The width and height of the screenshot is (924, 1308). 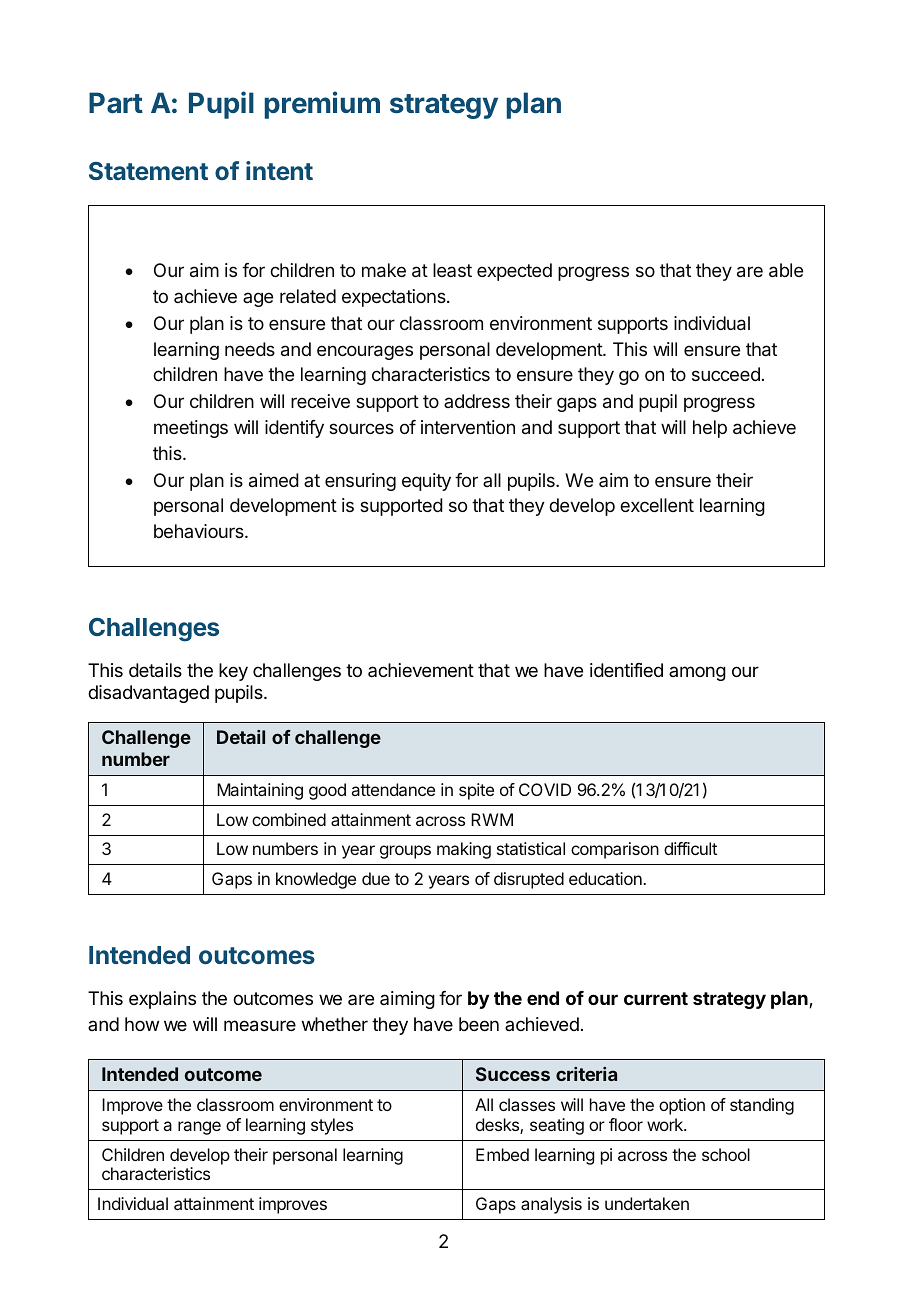 What do you see at coordinates (786, 270) in the screenshot?
I see `able` at bounding box center [786, 270].
